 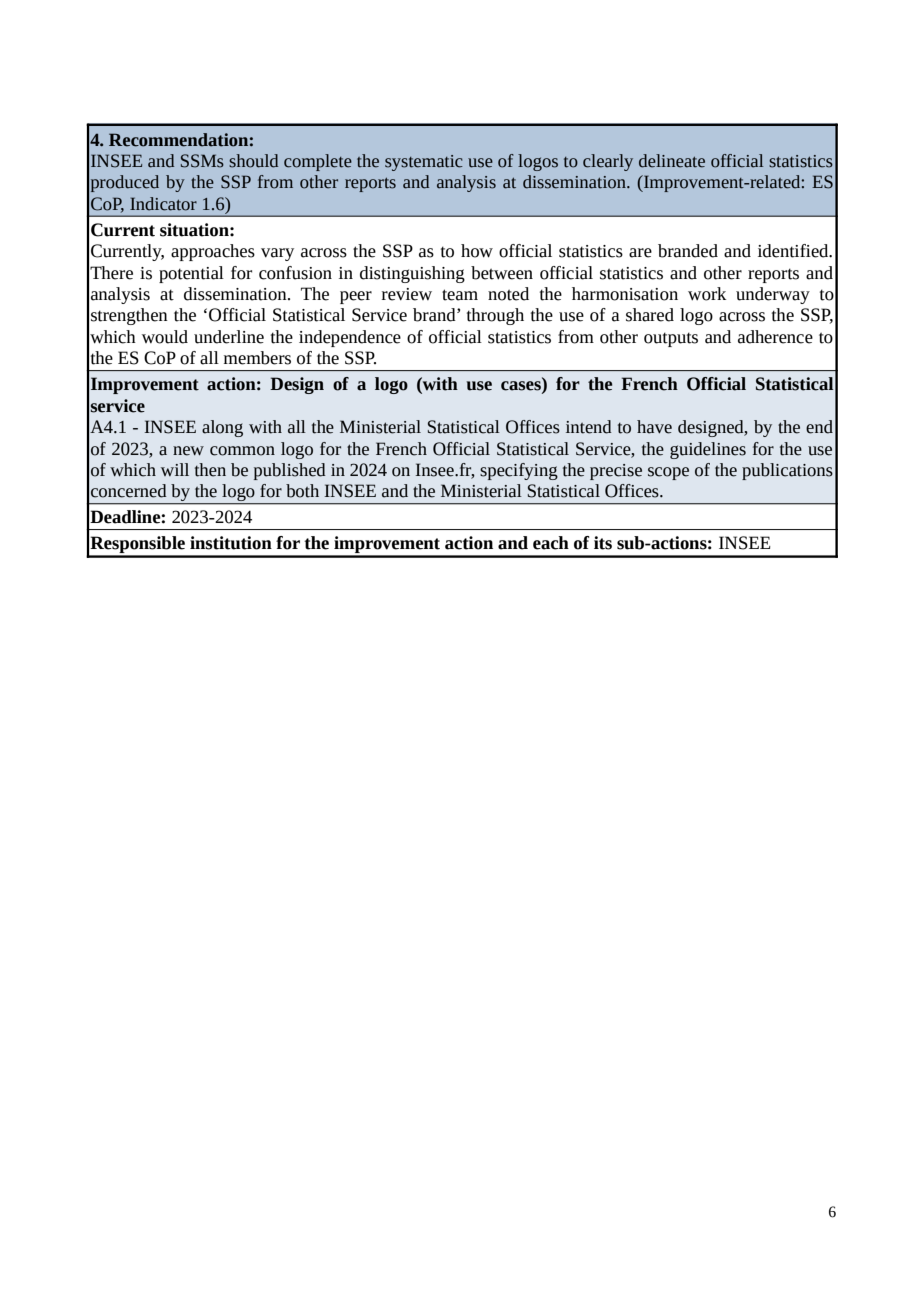 I want to click on institution, so click(x=231, y=543).
